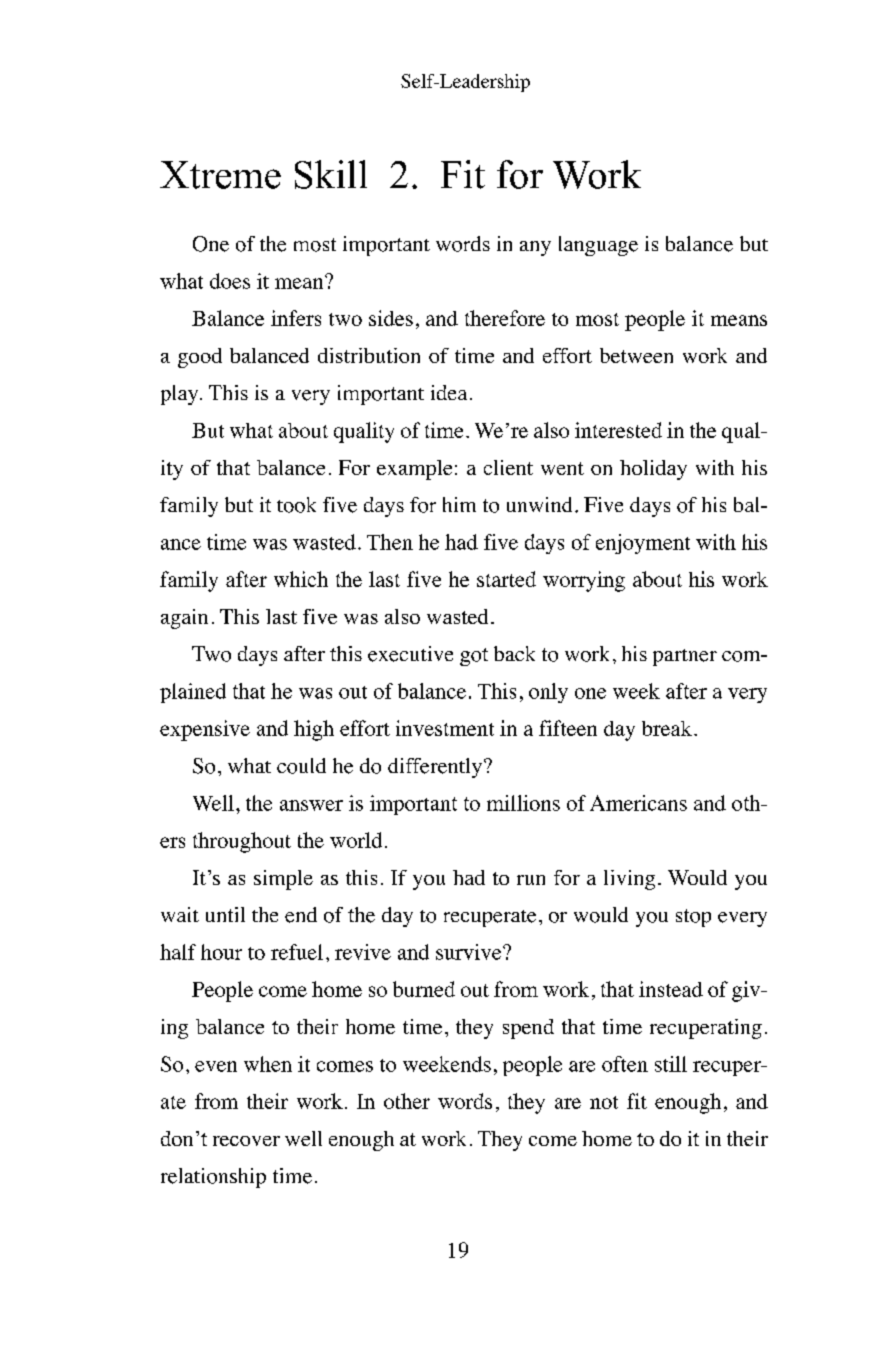  I want to click on interested, so click(618, 430).
